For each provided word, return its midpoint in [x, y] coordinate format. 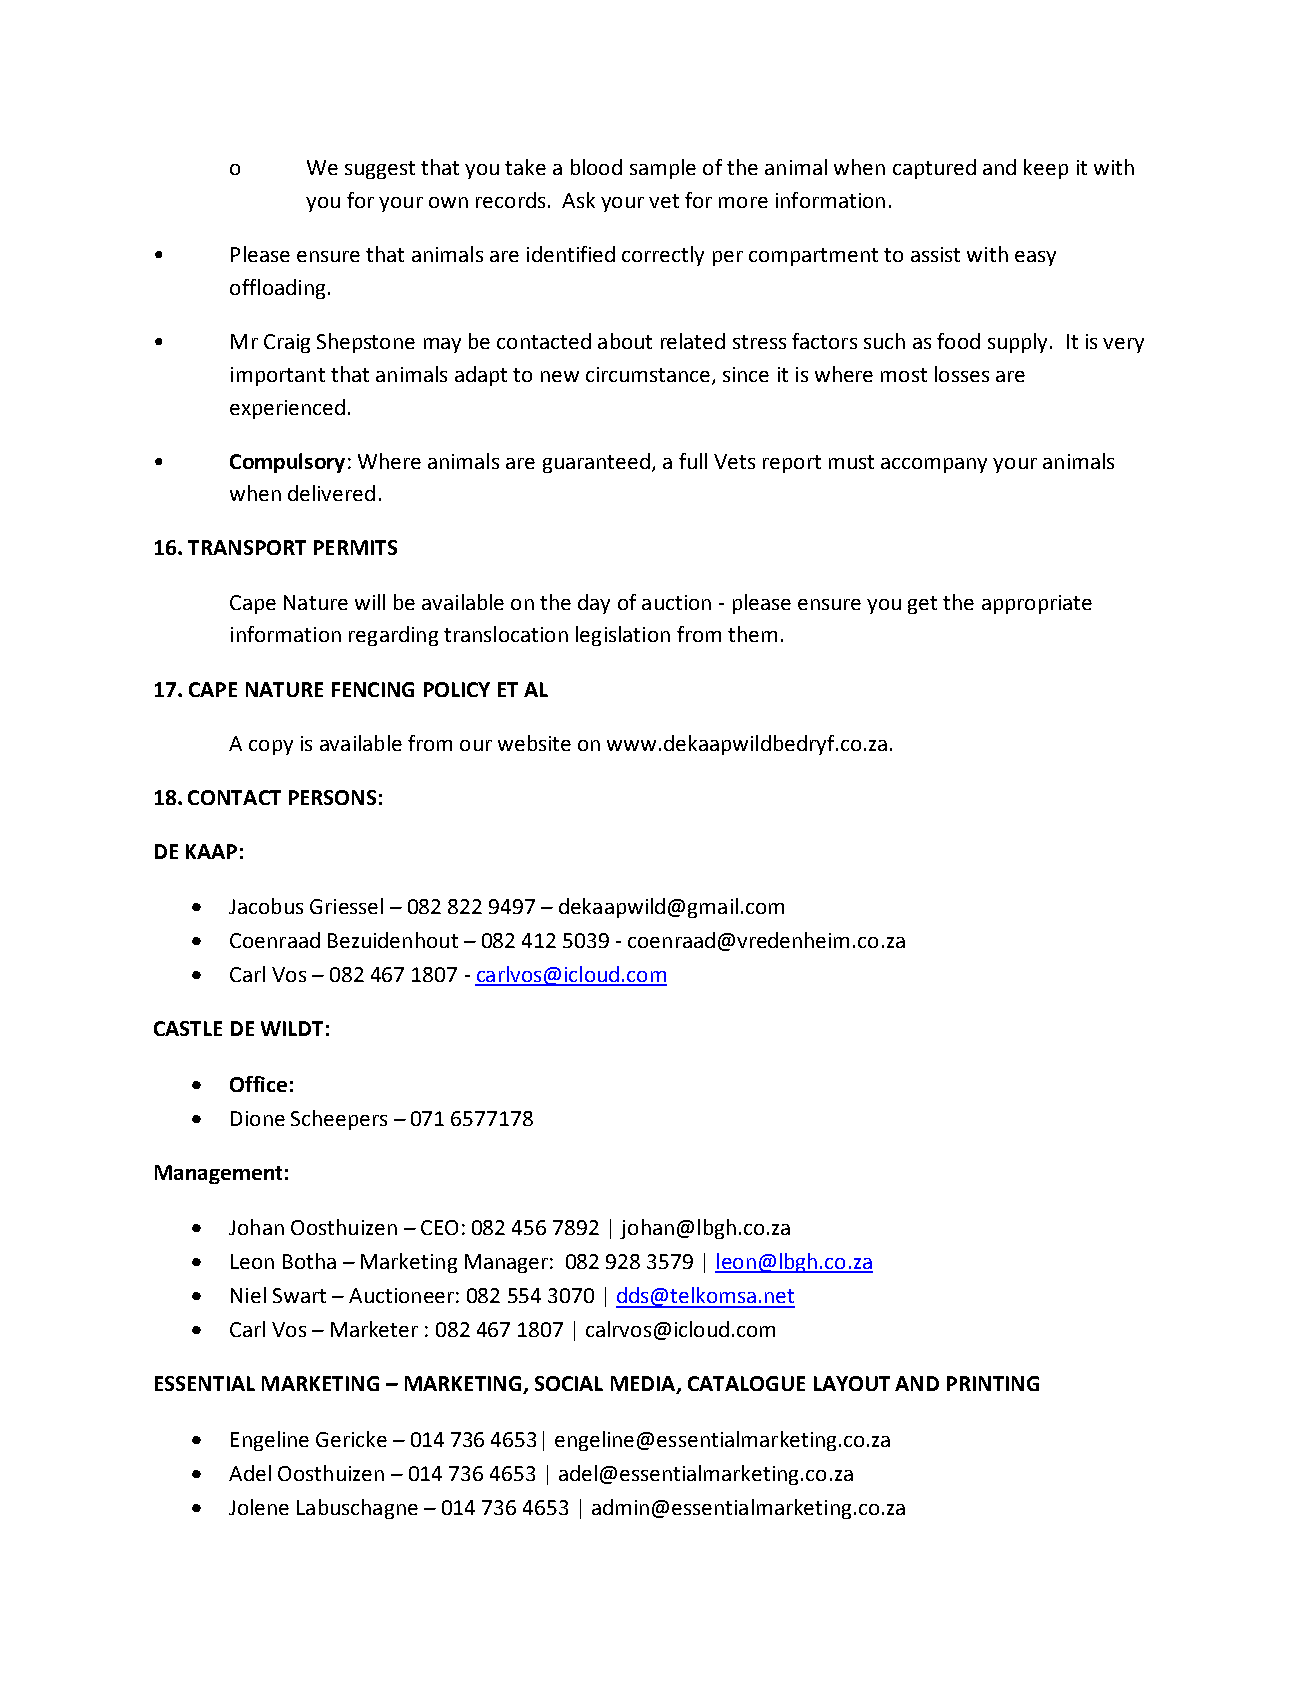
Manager [506, 1263]
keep [1046, 169]
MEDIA [644, 1385]
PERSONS [332, 797]
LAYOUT [852, 1383]
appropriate [1037, 604]
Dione [258, 1118]
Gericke [351, 1439]
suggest [380, 170]
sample [663, 169]
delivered [331, 493]
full [693, 461]
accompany [934, 465]
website [534, 743]
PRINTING [993, 1383]
